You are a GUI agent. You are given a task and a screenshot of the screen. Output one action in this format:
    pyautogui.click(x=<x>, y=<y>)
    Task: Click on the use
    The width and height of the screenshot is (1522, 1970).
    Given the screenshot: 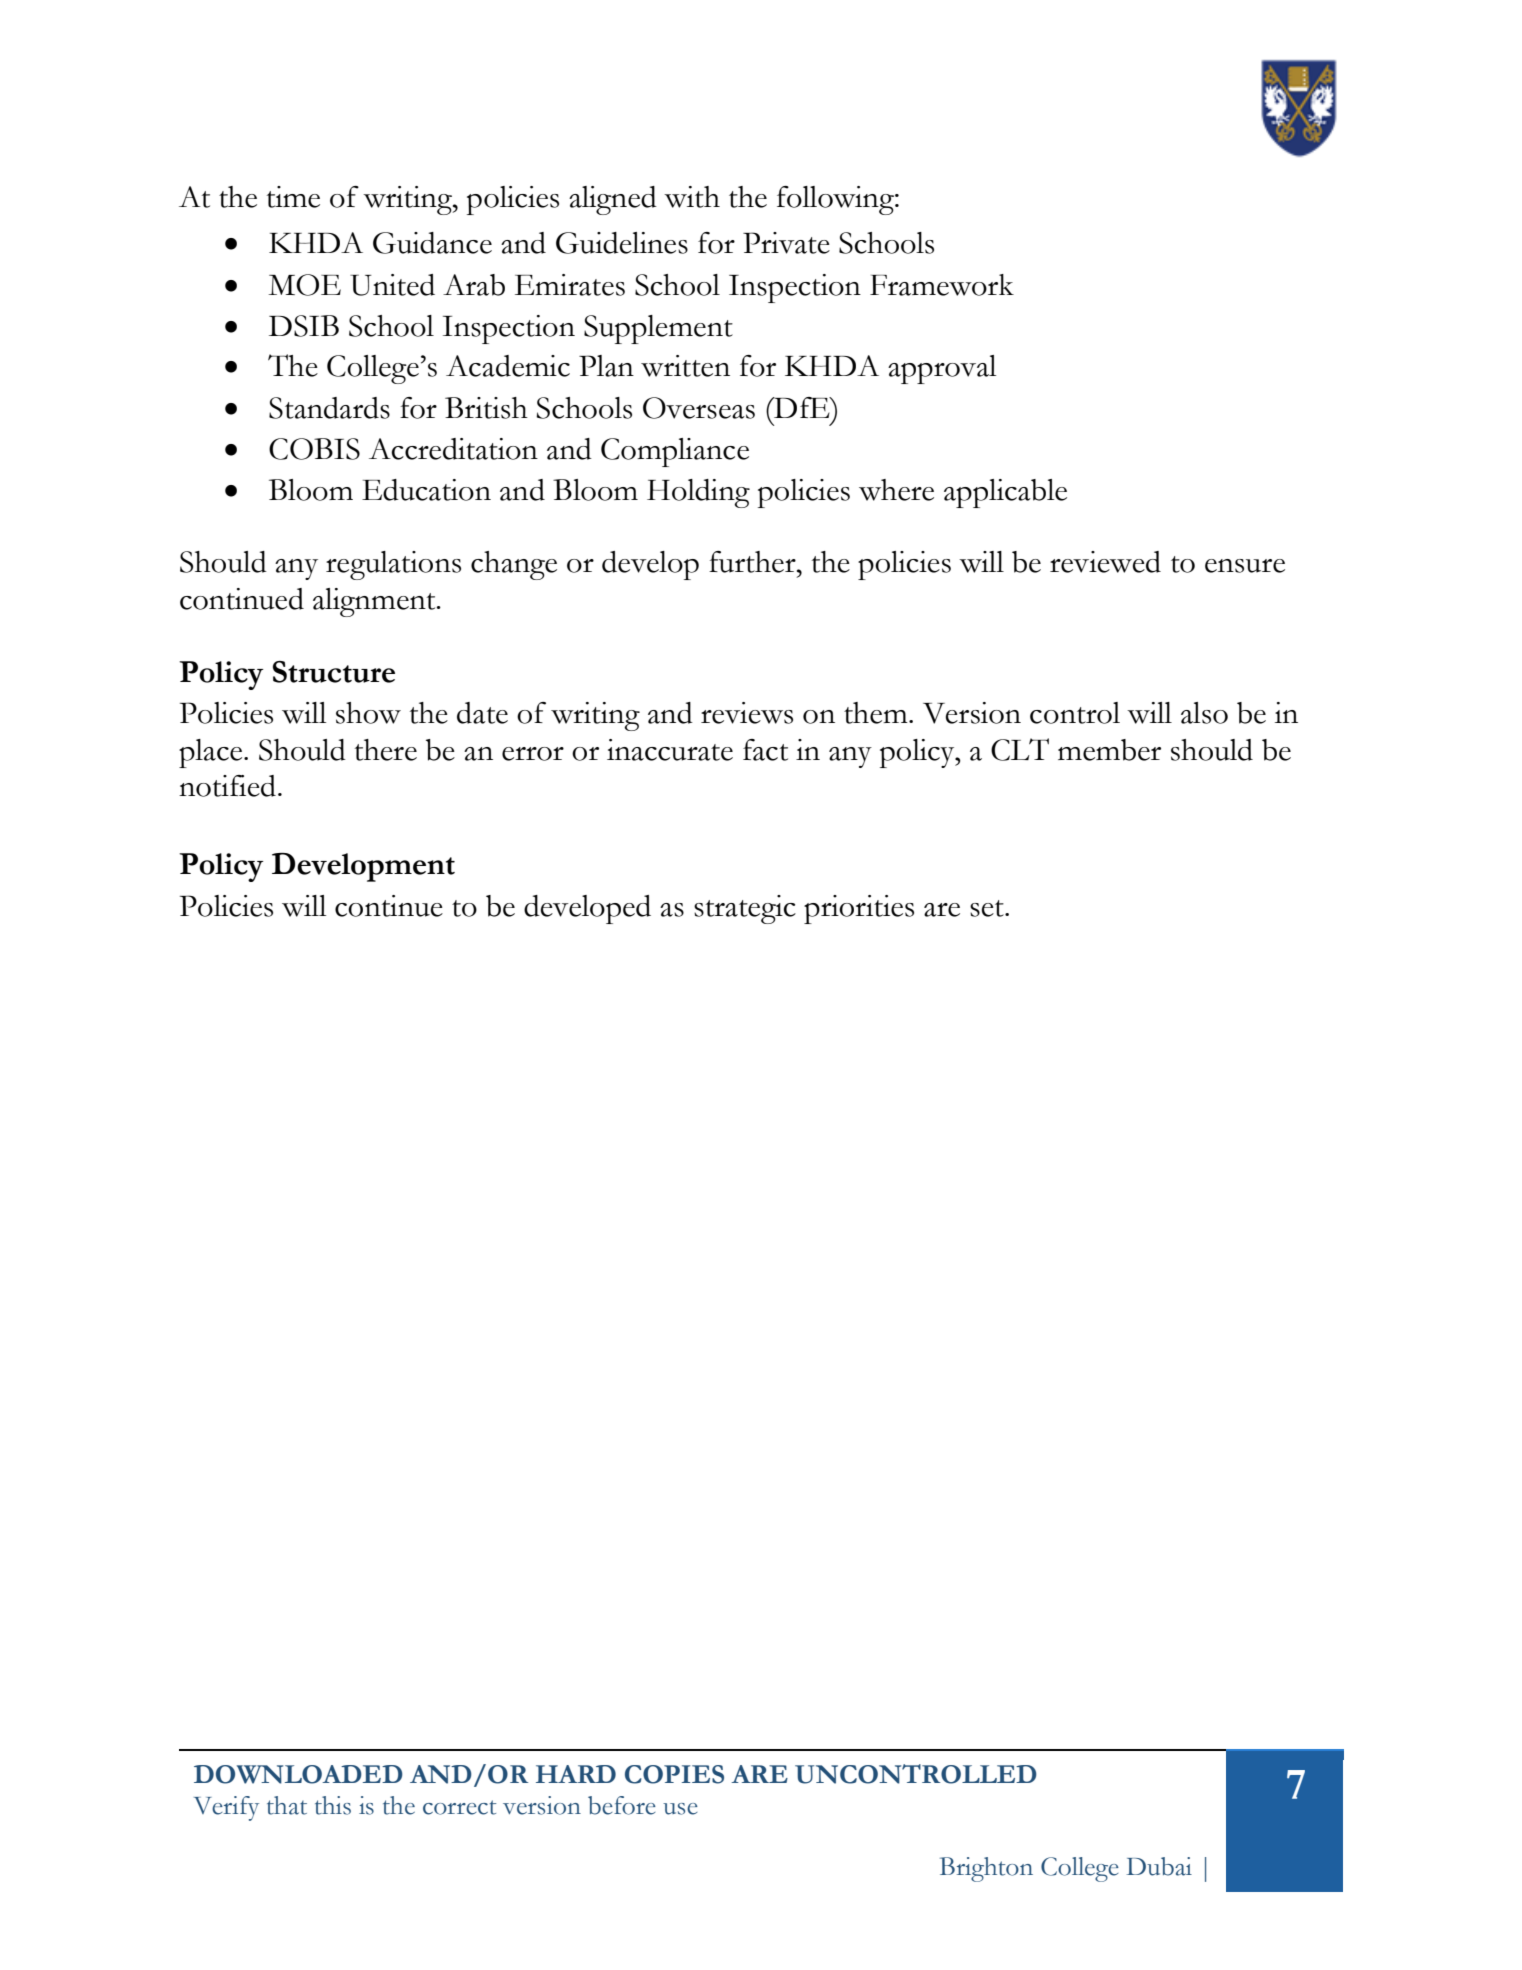 What is the action you would take?
    pyautogui.click(x=680, y=1809)
